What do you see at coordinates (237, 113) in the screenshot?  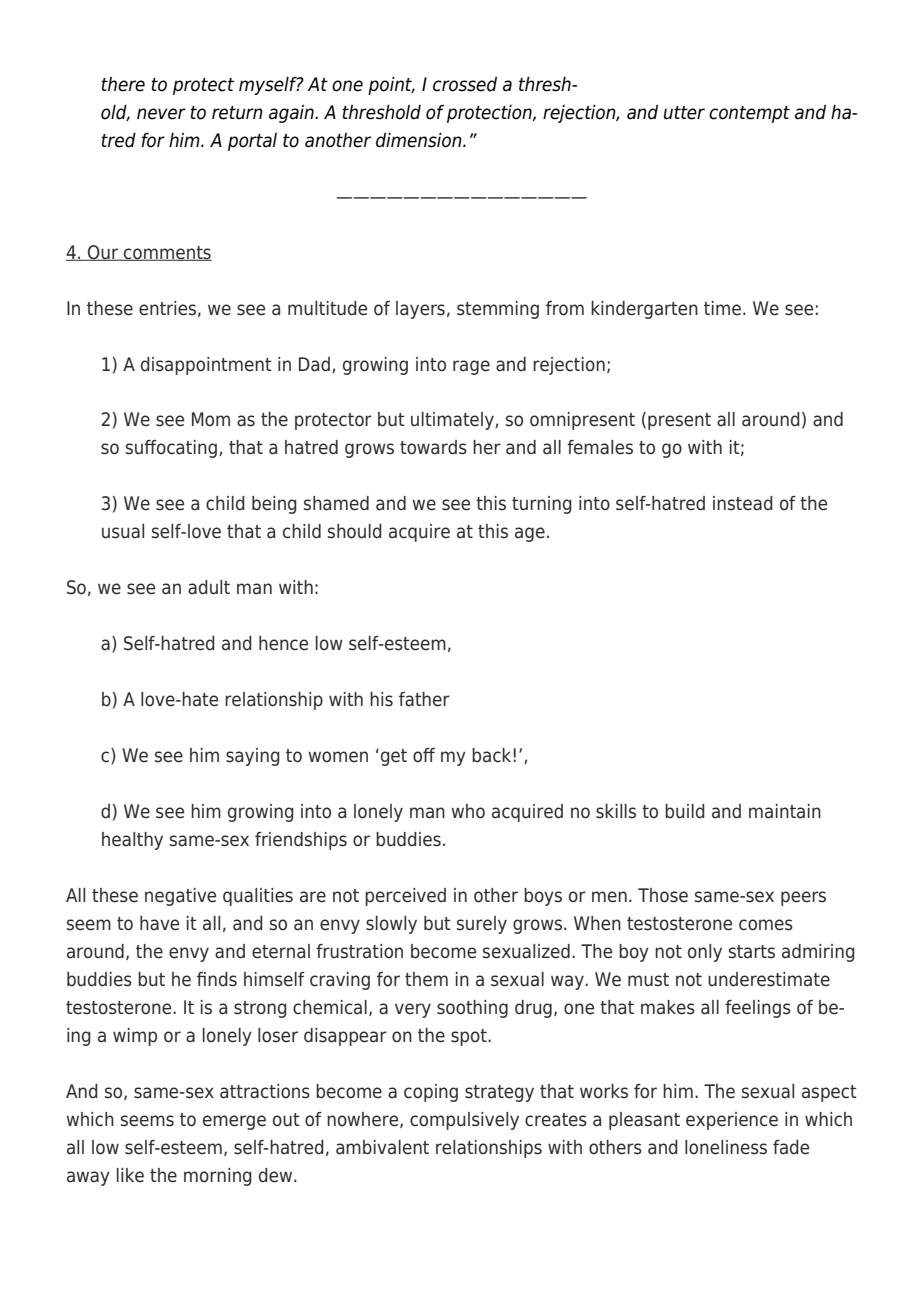 I see `return` at bounding box center [237, 113].
